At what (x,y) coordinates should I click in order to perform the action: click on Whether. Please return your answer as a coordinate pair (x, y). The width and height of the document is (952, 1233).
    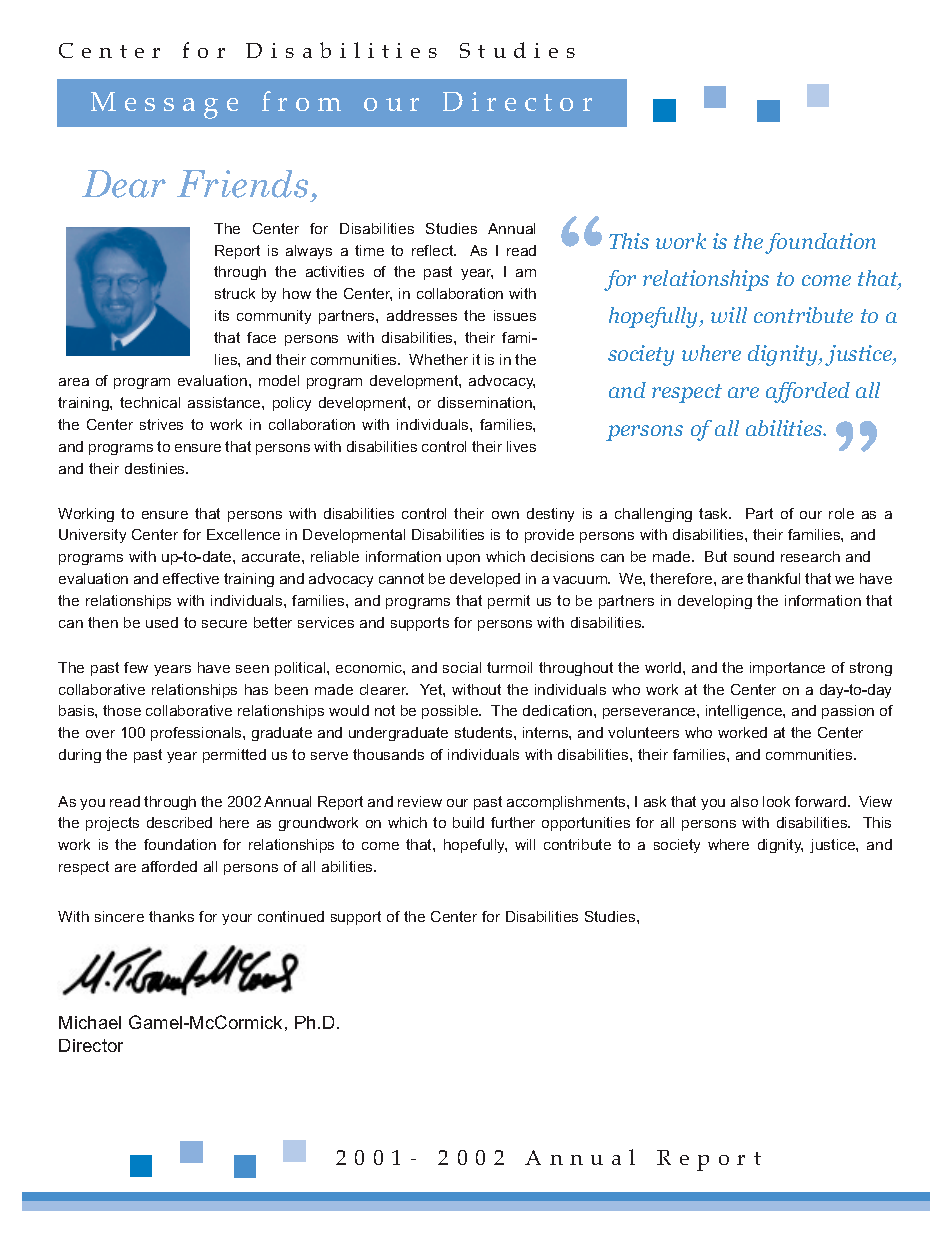
    Looking at the image, I should click on (438, 359).
